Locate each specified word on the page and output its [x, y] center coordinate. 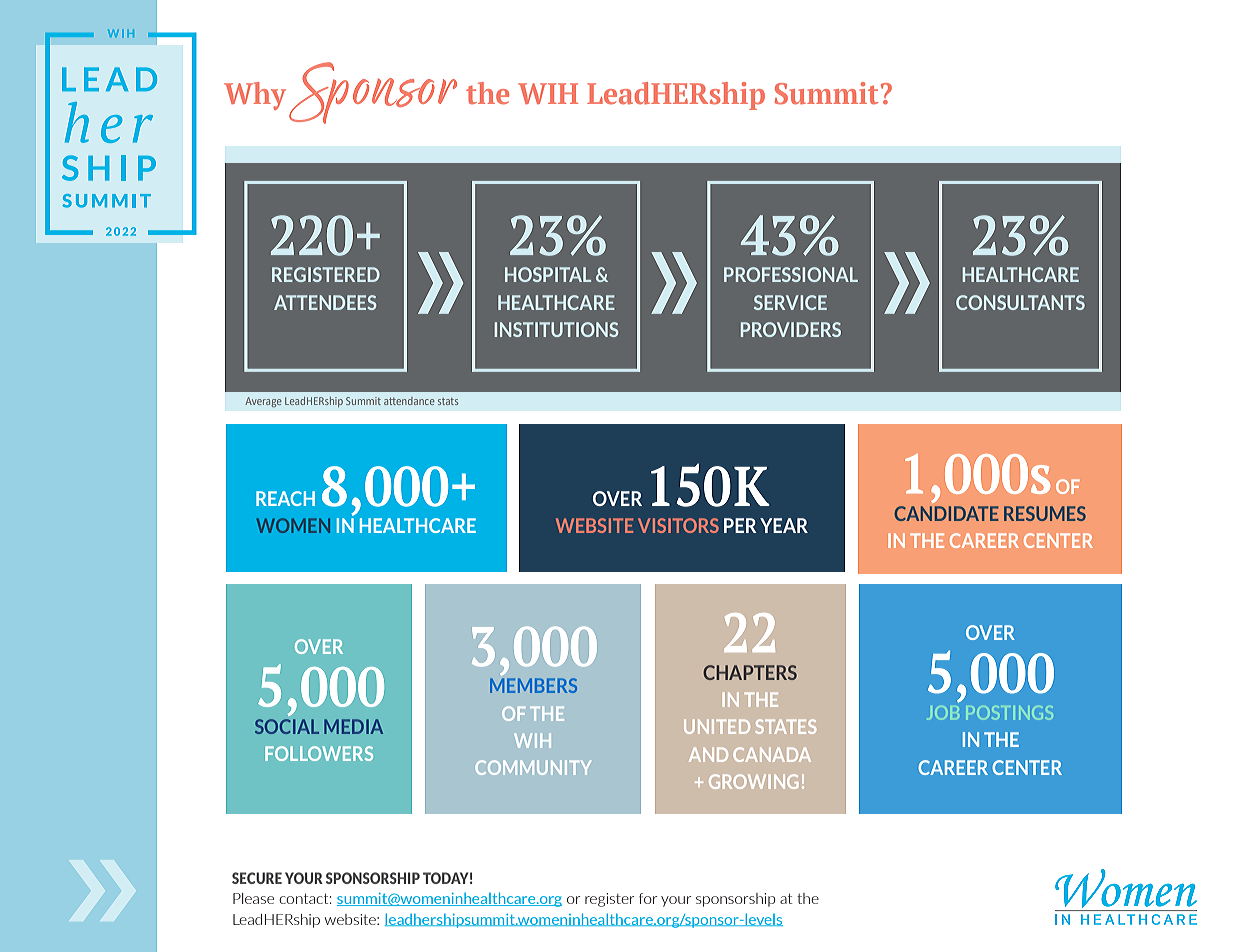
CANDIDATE [946, 513]
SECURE [257, 878]
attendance [409, 401]
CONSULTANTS [1020, 302]
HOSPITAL [548, 274]
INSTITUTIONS [556, 329]
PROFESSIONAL [791, 274]
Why [255, 96]
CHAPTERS [750, 672]
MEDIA [353, 726]
